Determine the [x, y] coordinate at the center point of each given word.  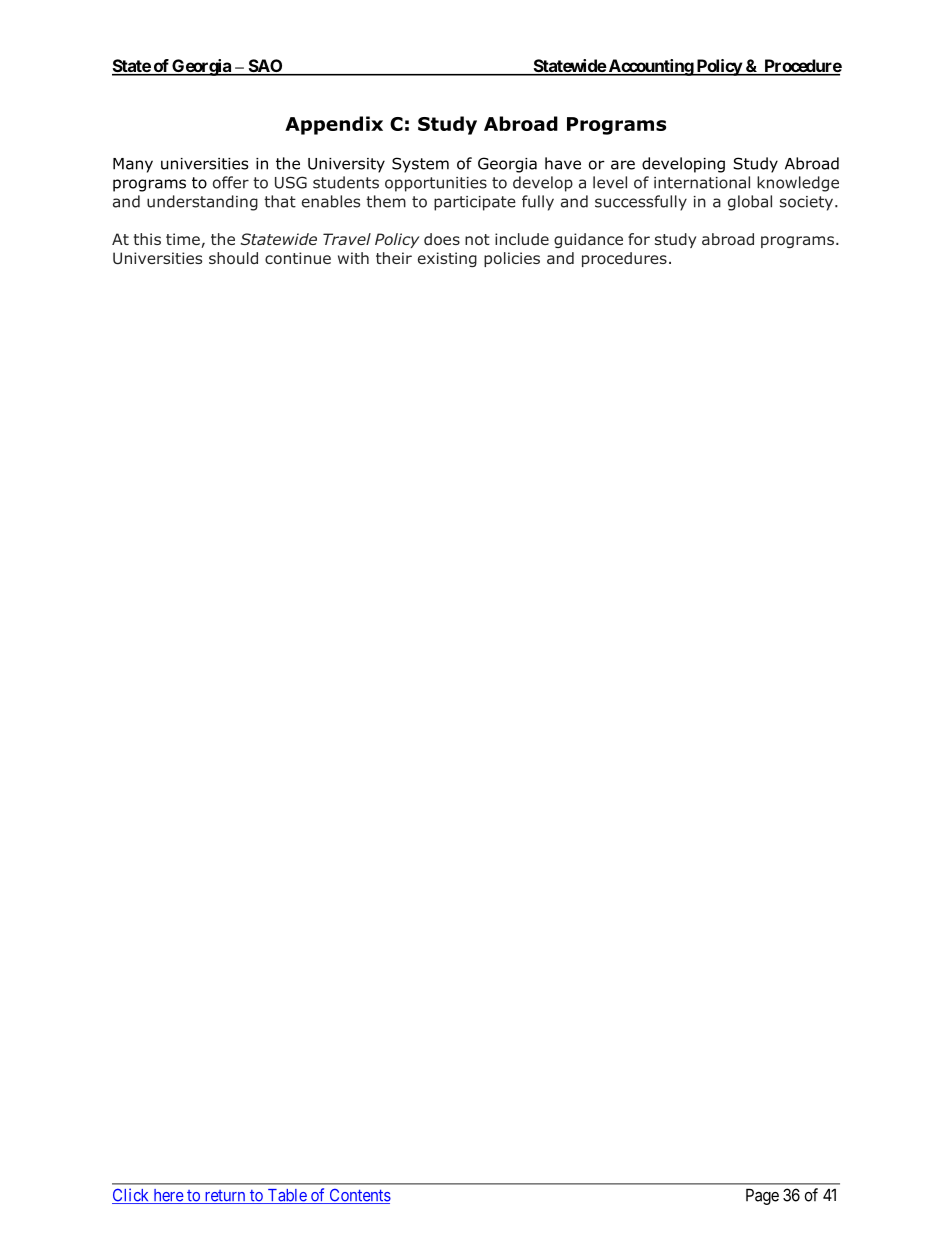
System [420, 165]
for [639, 239]
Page [762, 1197]
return [225, 1197]
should [233, 258]
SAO [265, 67]
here [168, 1196]
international [702, 182]
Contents [359, 1196]
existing [447, 259]
